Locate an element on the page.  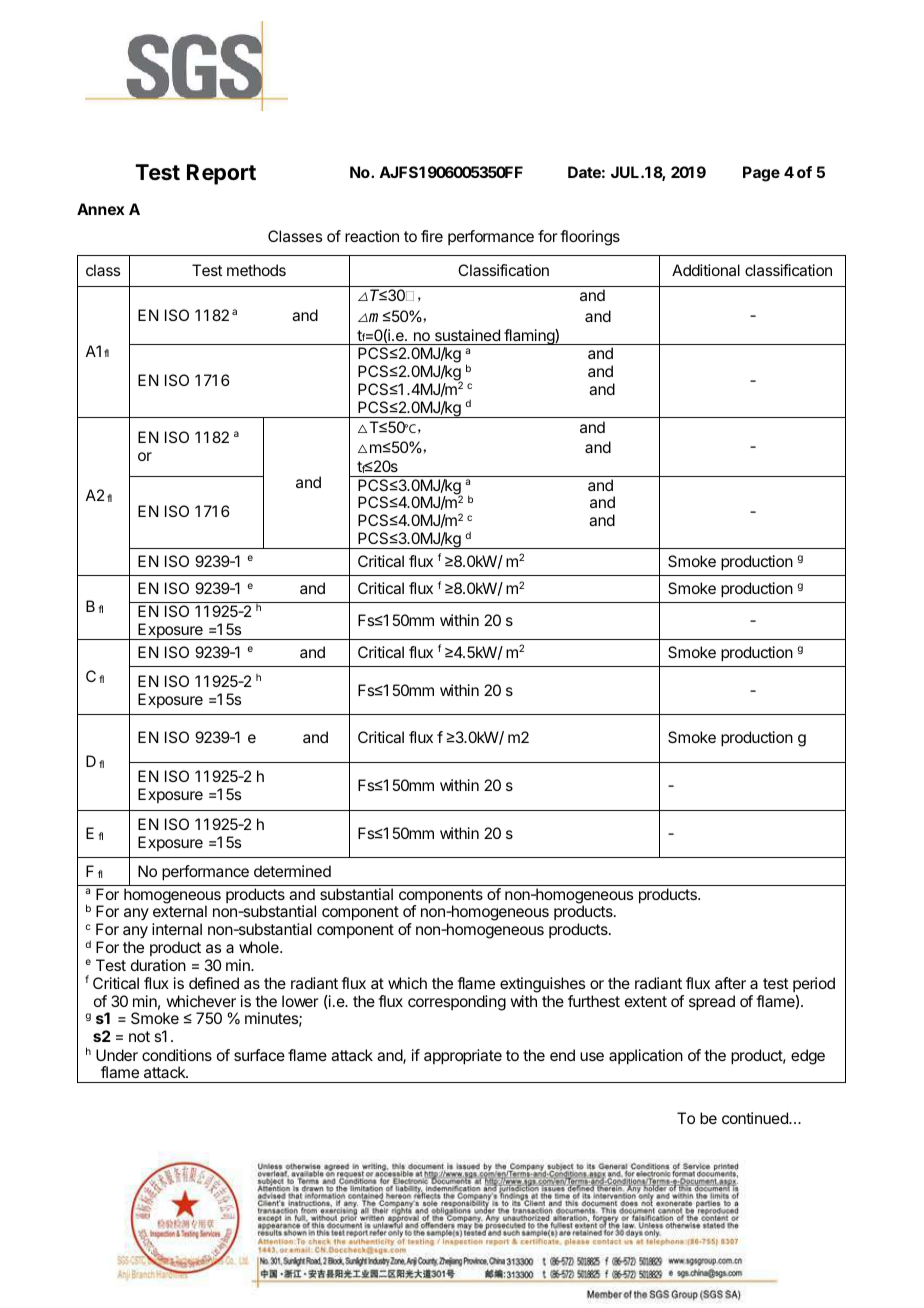
Page is located at coordinates (761, 174).
